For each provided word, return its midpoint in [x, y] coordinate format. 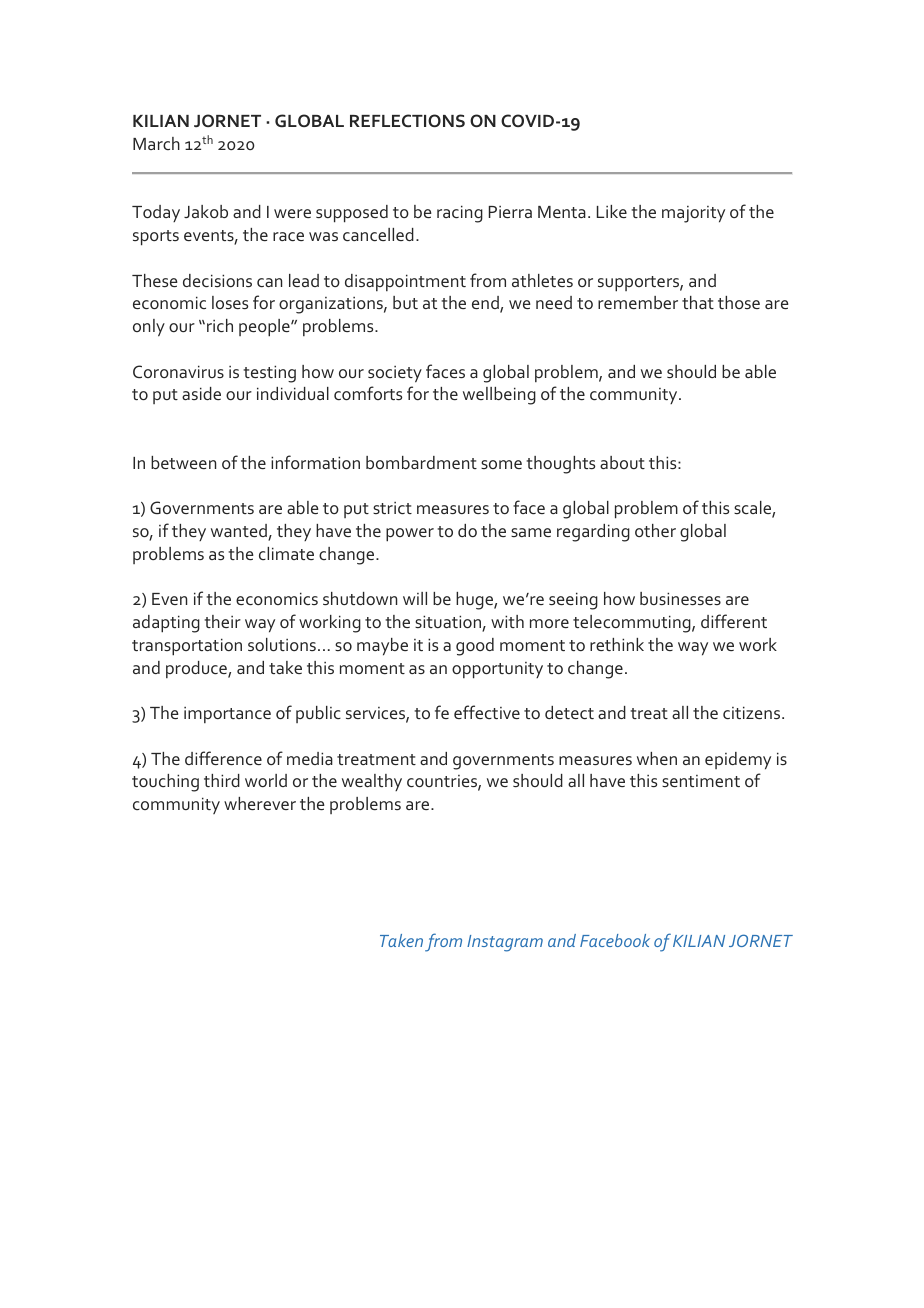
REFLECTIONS [407, 120]
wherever [260, 803]
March [156, 143]
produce [197, 669]
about [622, 462]
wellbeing [499, 396]
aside [201, 393]
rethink [617, 644]
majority [693, 214]
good [475, 647]
